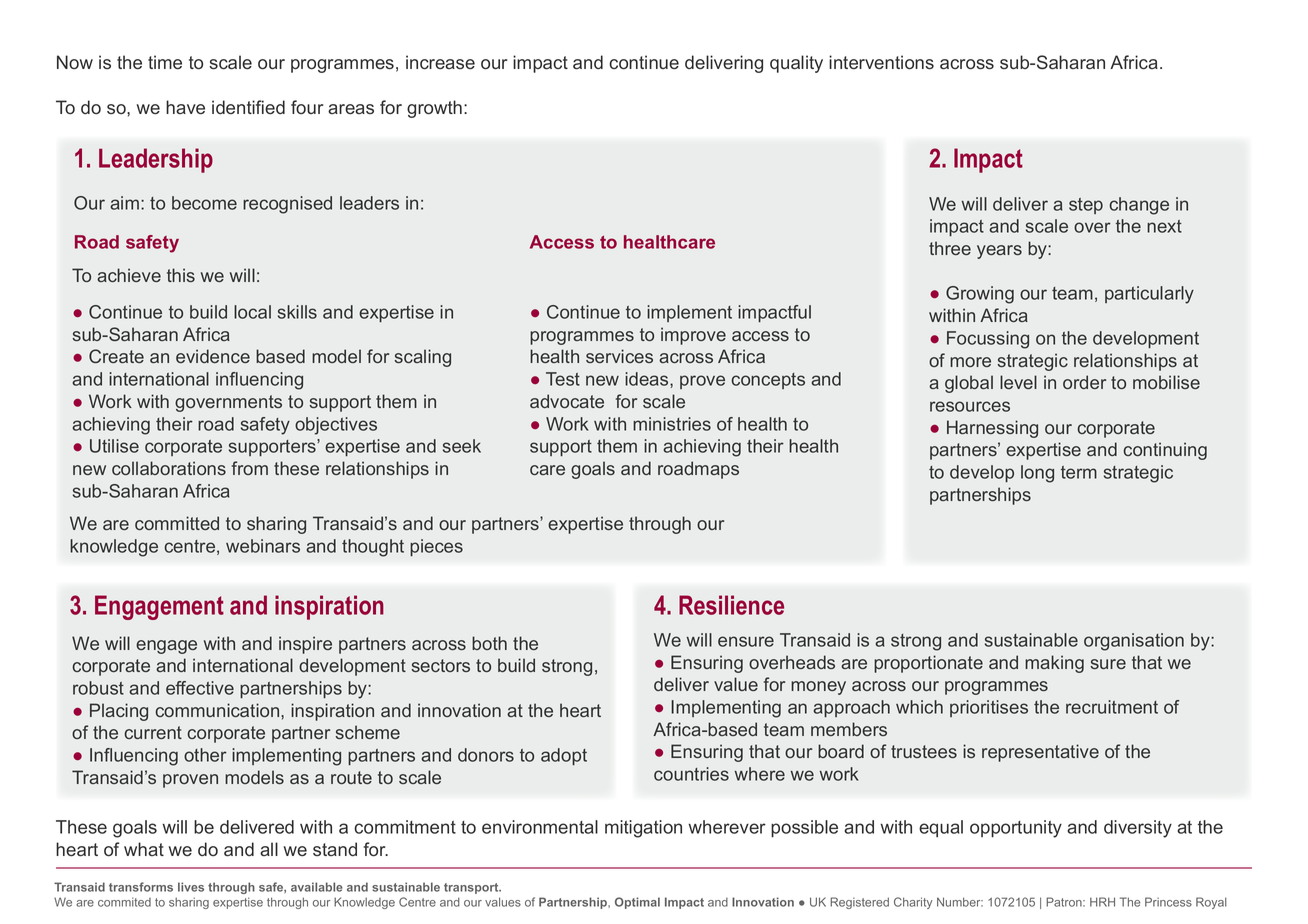 Image resolution: width=1308 pixels, height=924 pixels. I want to click on interventions, so click(881, 62).
